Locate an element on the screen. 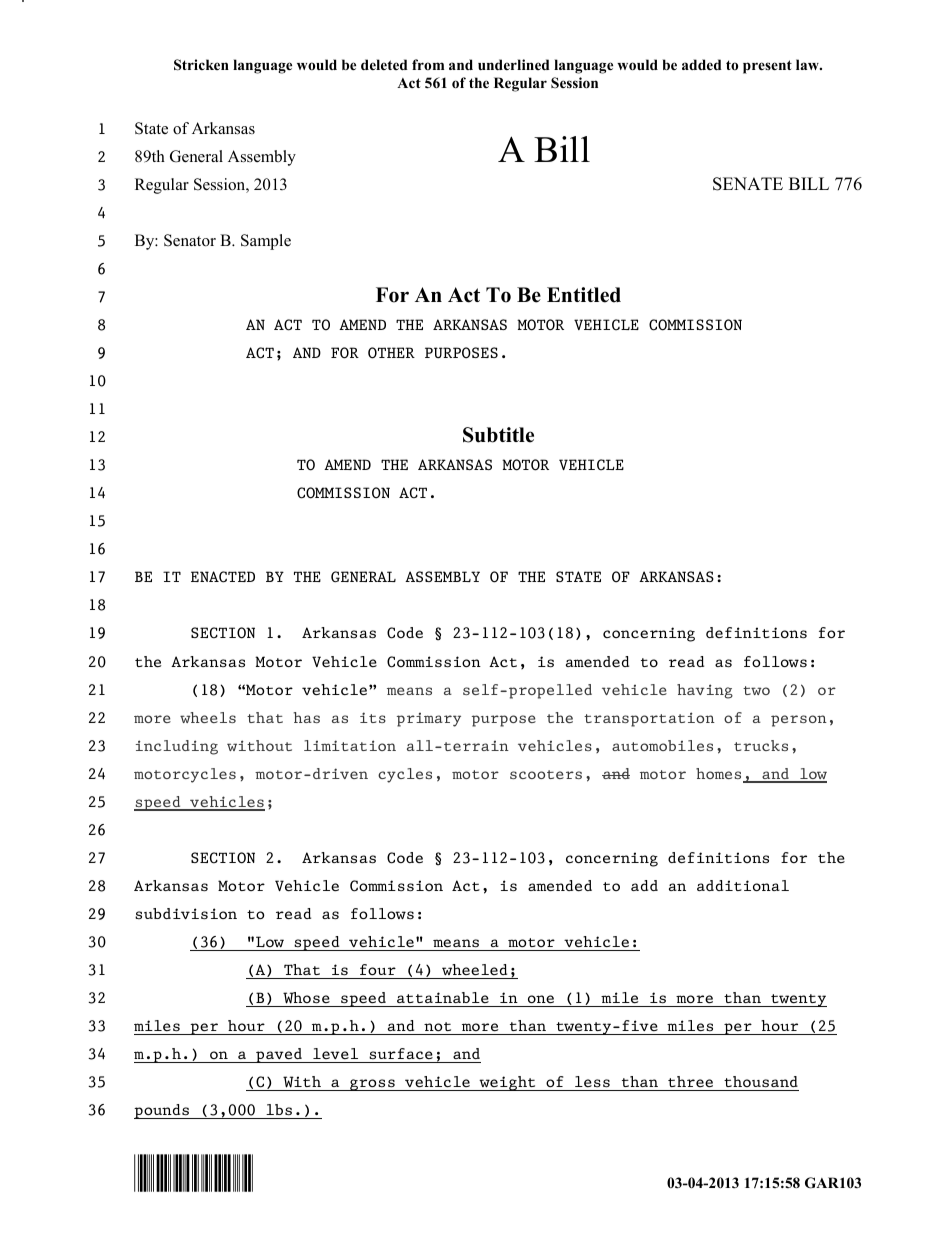  weight is located at coordinates (507, 1083).
